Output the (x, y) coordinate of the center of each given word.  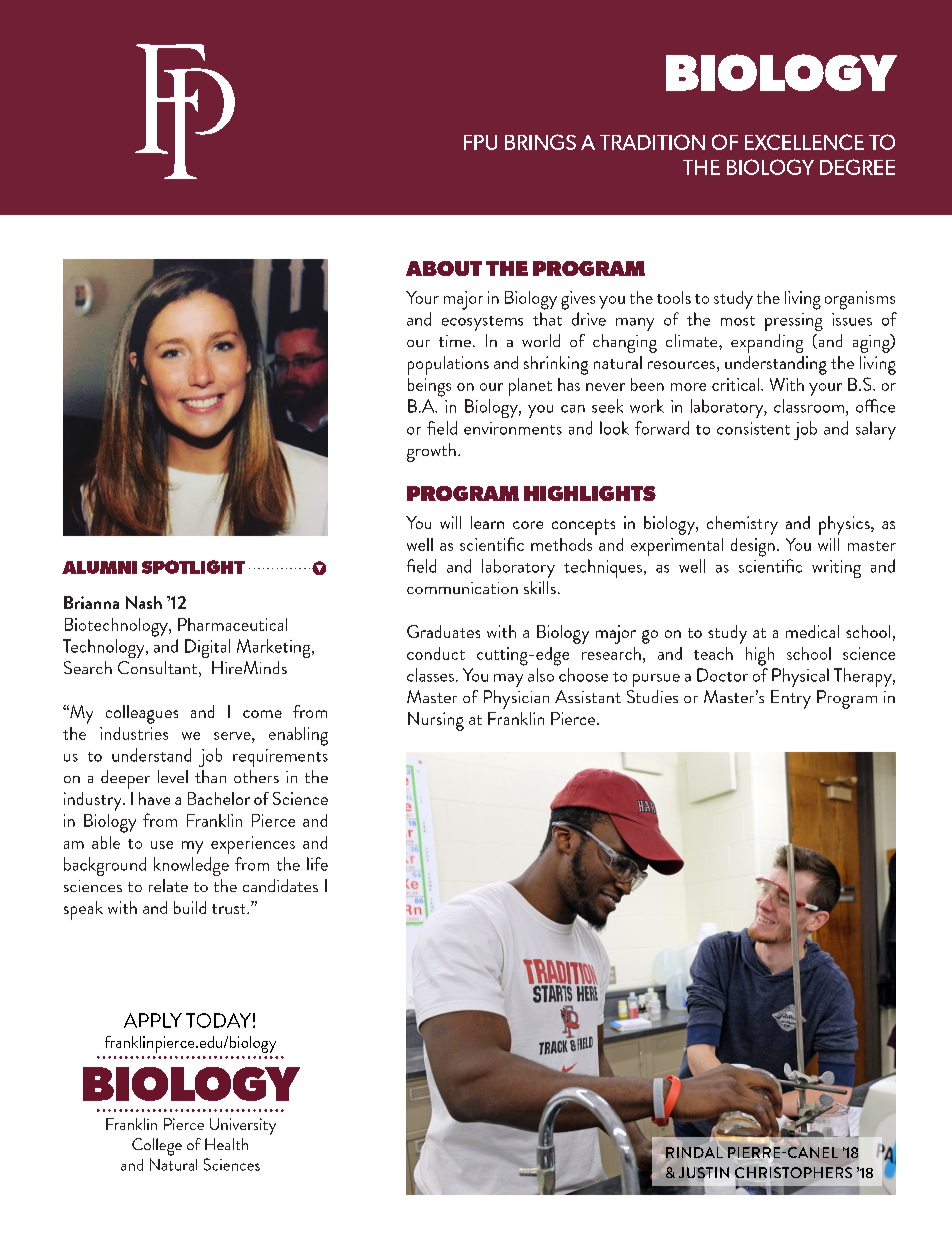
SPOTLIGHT (193, 567)
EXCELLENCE (804, 142)
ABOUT (444, 268)
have (154, 798)
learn (487, 522)
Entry (791, 699)
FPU (480, 142)
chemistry (742, 525)
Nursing (436, 721)
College (157, 1147)
